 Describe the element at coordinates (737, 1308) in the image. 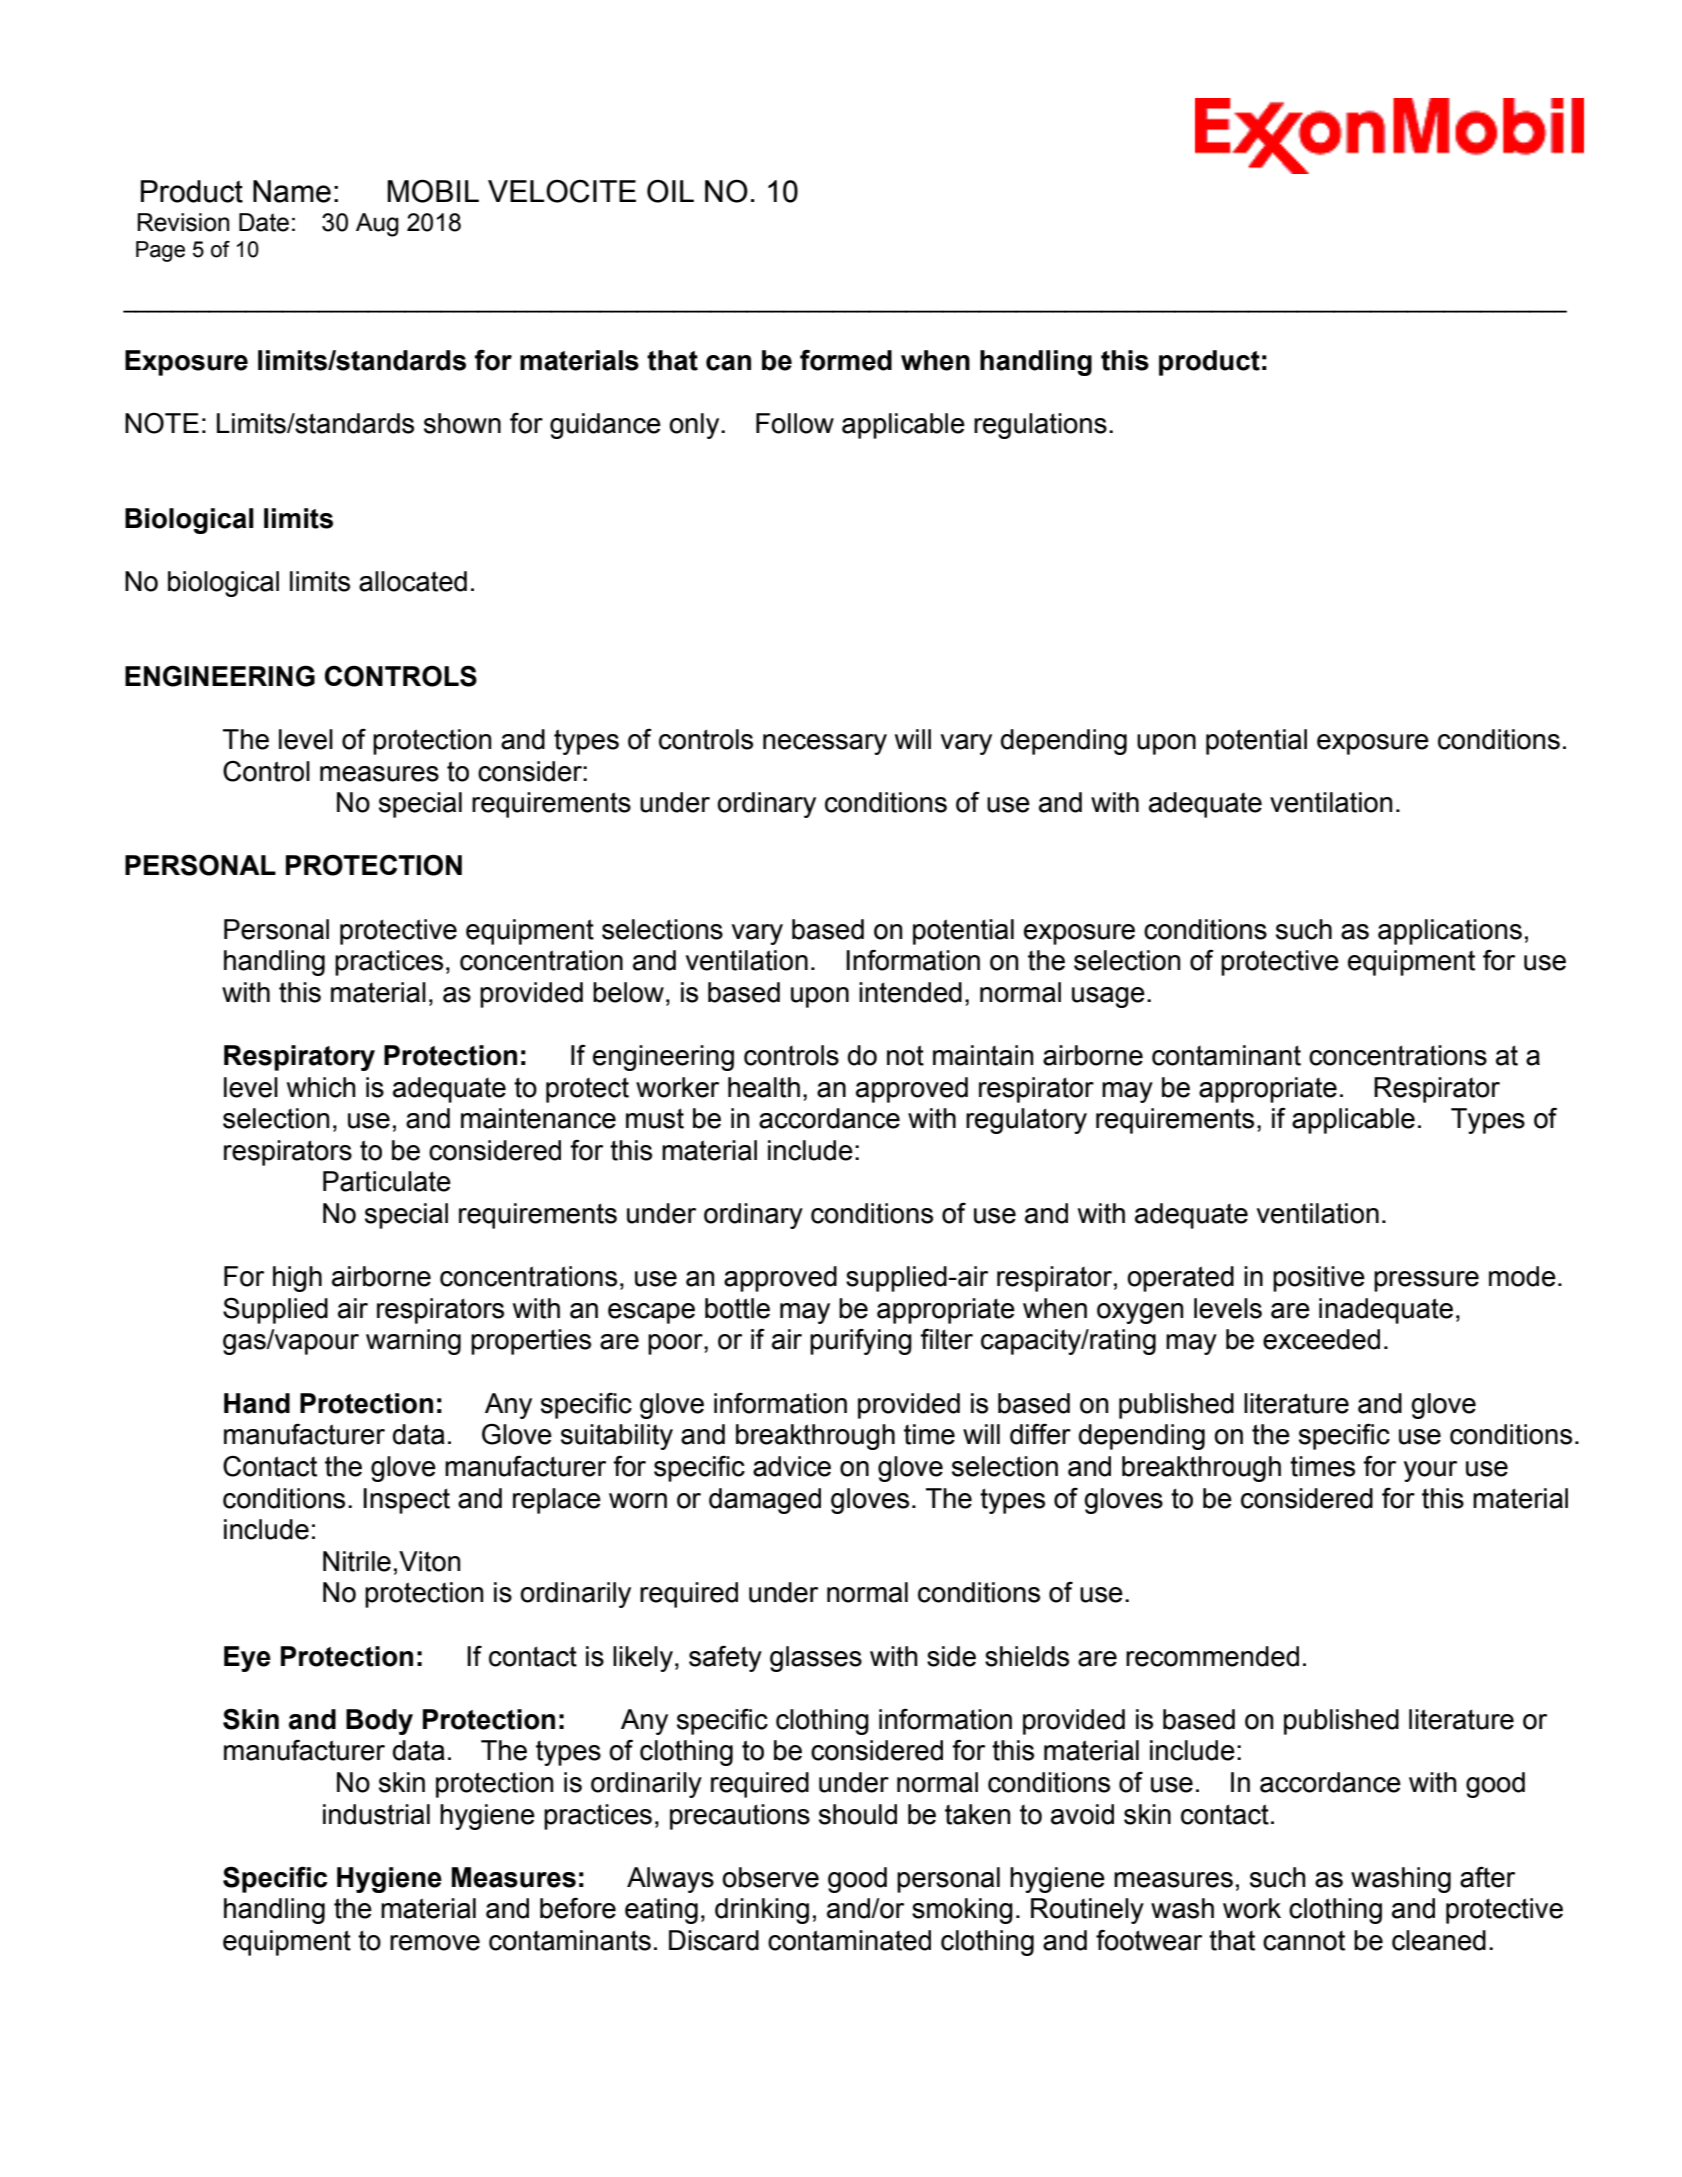

I see `bottle` at that location.
